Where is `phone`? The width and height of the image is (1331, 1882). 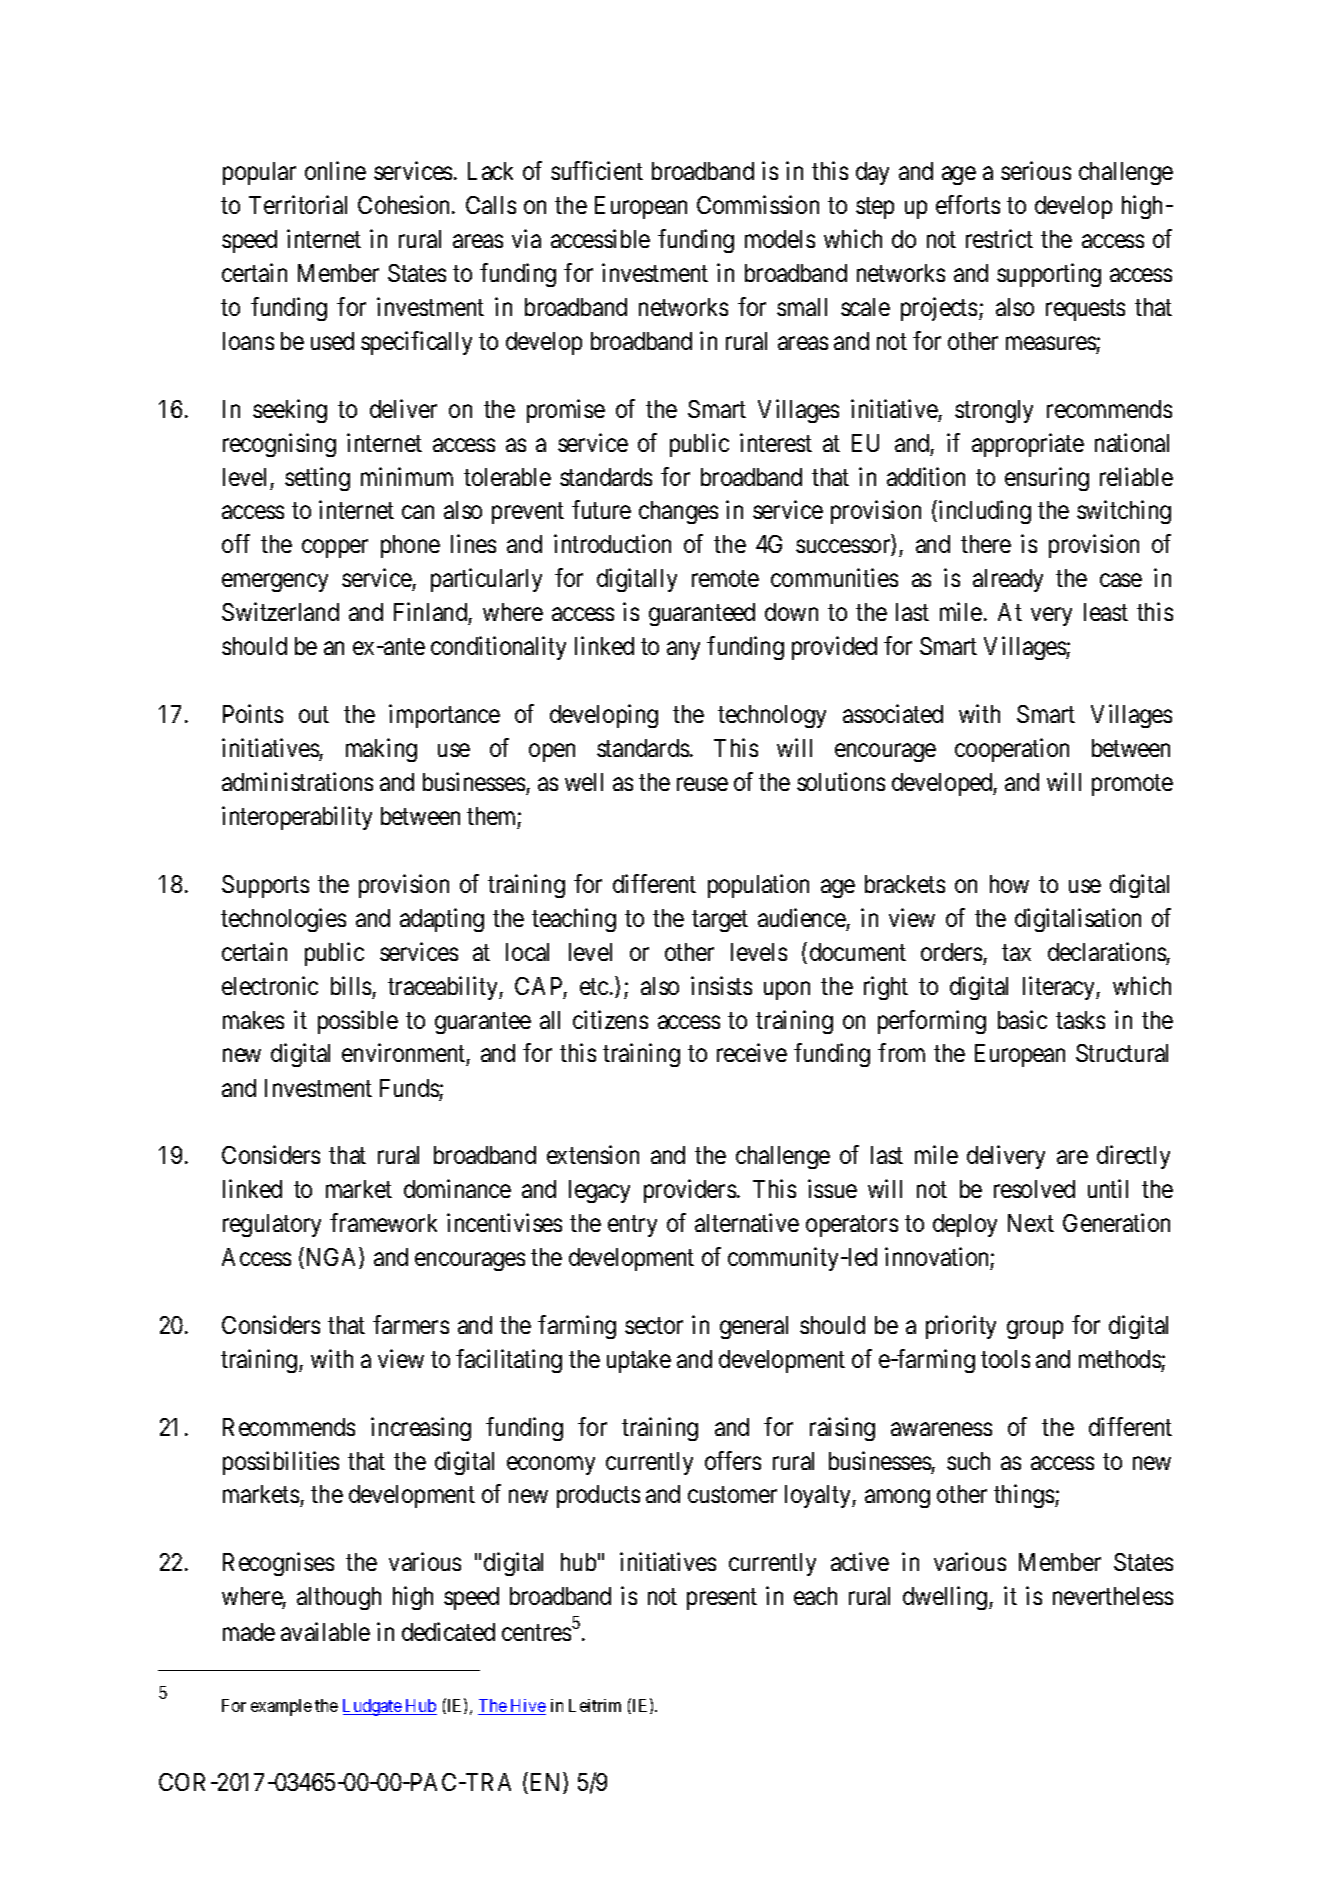
phone is located at coordinates (410, 546).
